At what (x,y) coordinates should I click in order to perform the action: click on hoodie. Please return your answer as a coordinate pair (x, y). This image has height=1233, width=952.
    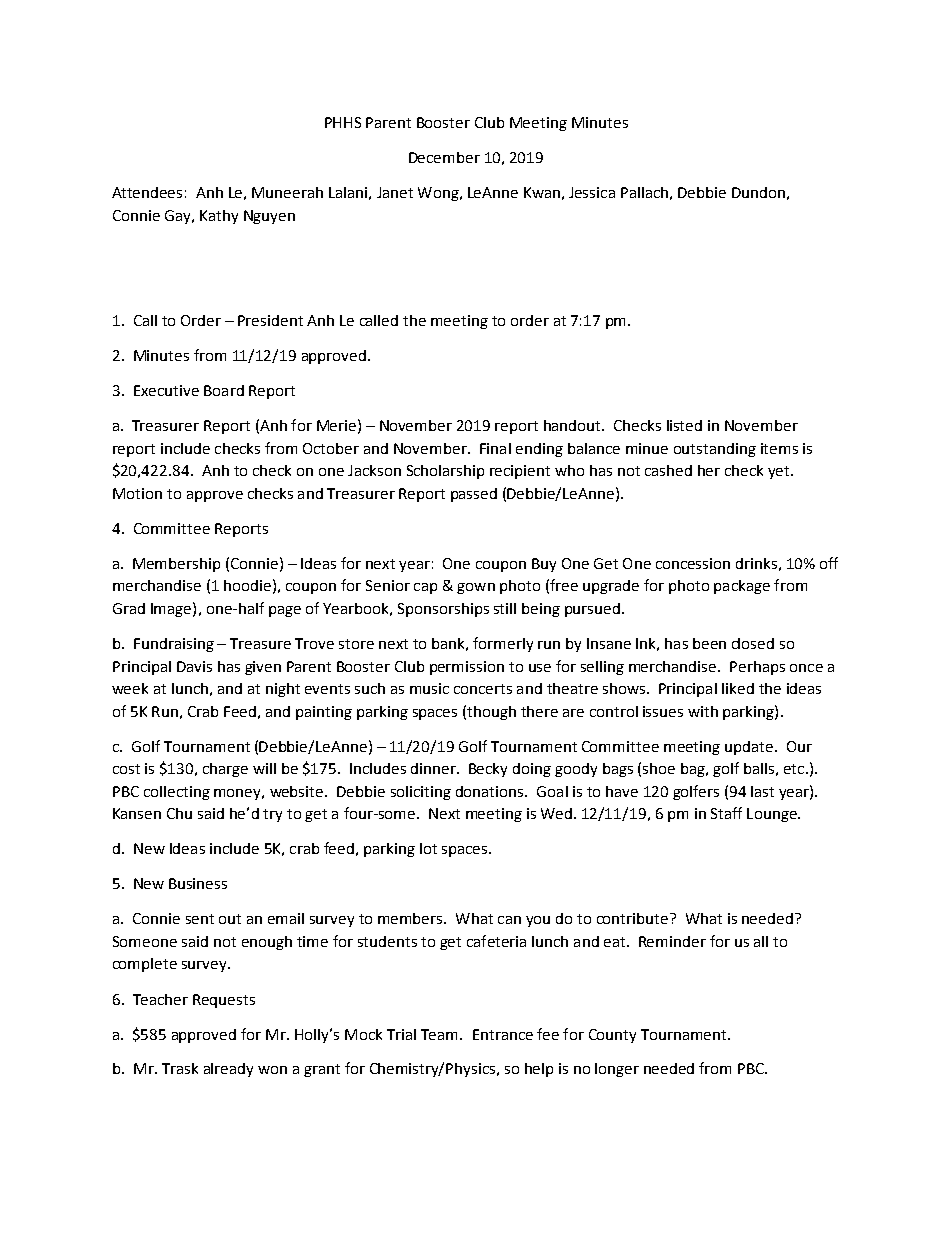
    Looking at the image, I should click on (247, 585).
